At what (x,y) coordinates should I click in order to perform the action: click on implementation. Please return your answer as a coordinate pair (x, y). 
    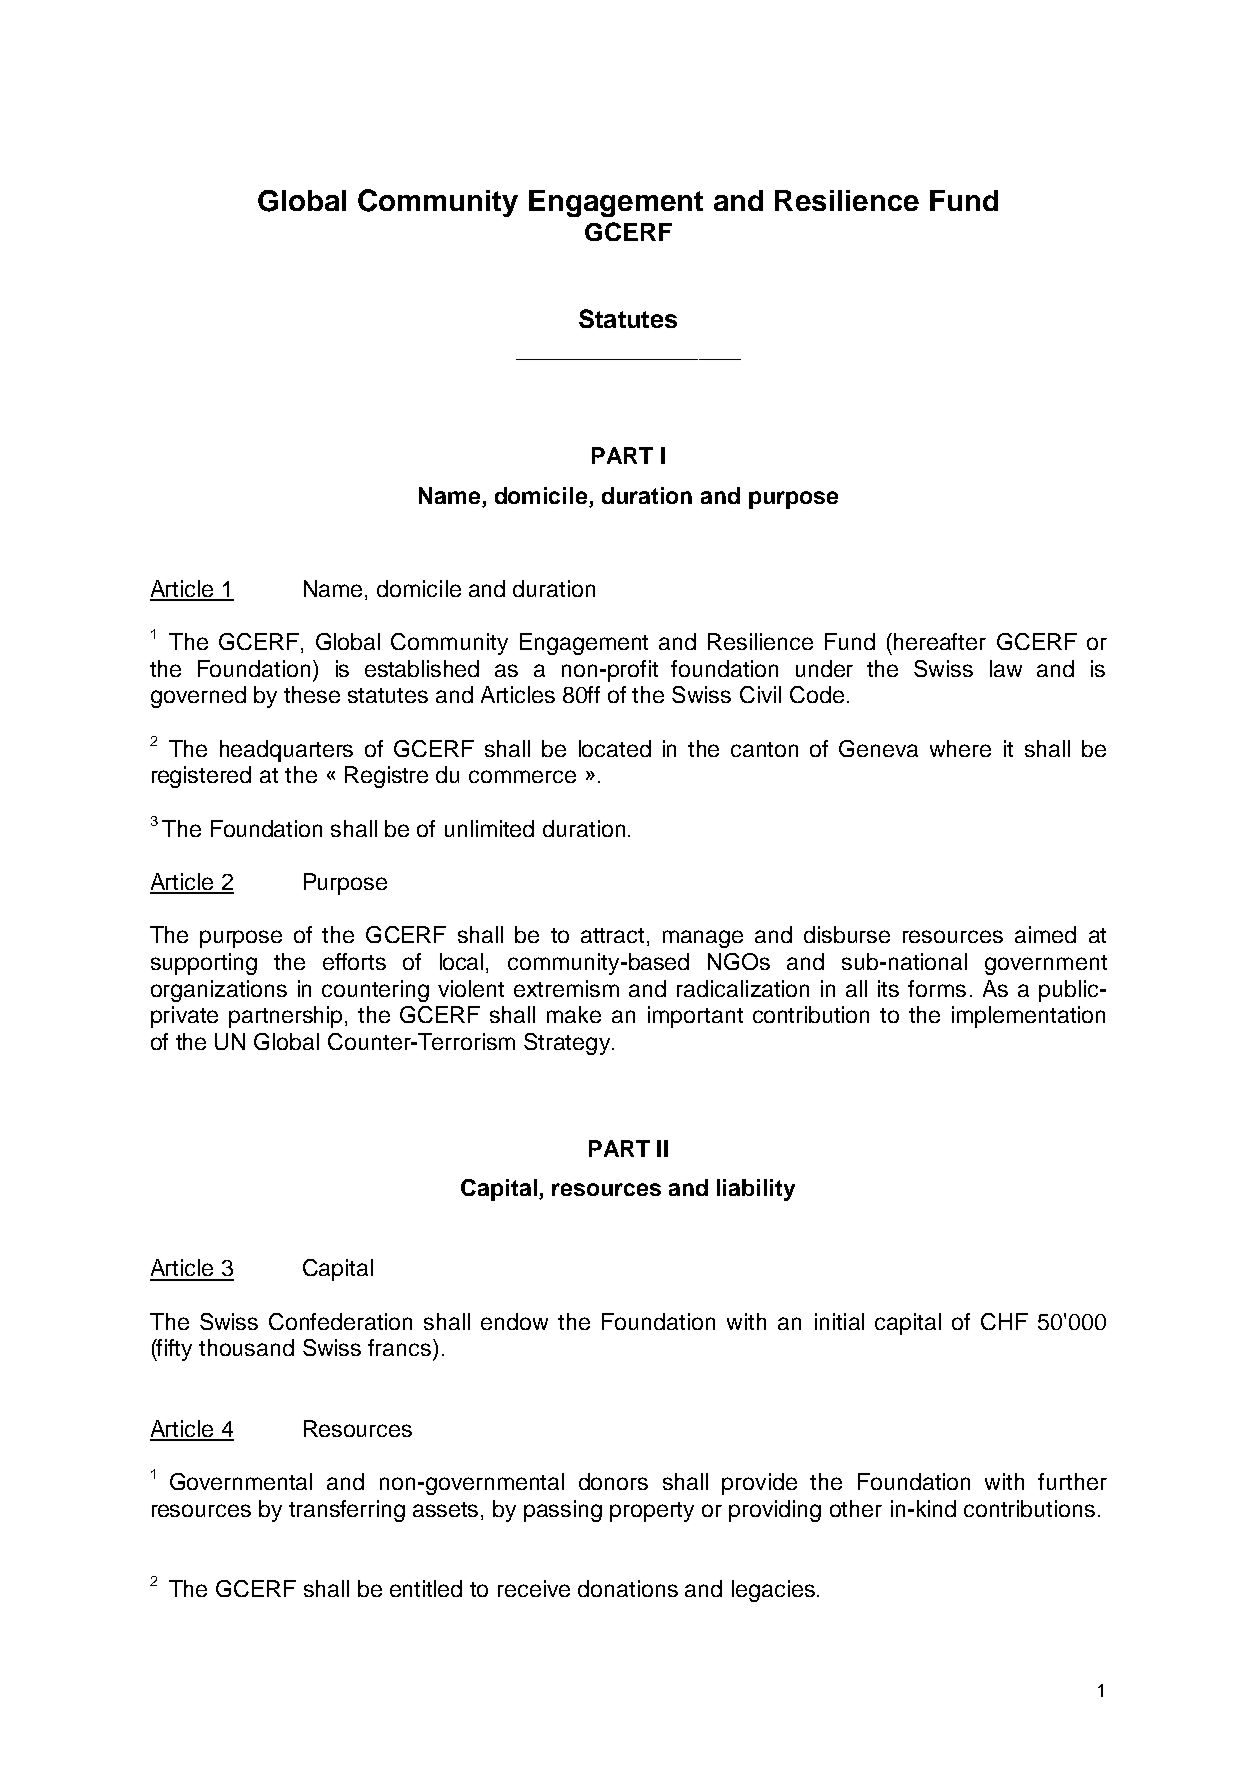
    Looking at the image, I should click on (1028, 1017).
